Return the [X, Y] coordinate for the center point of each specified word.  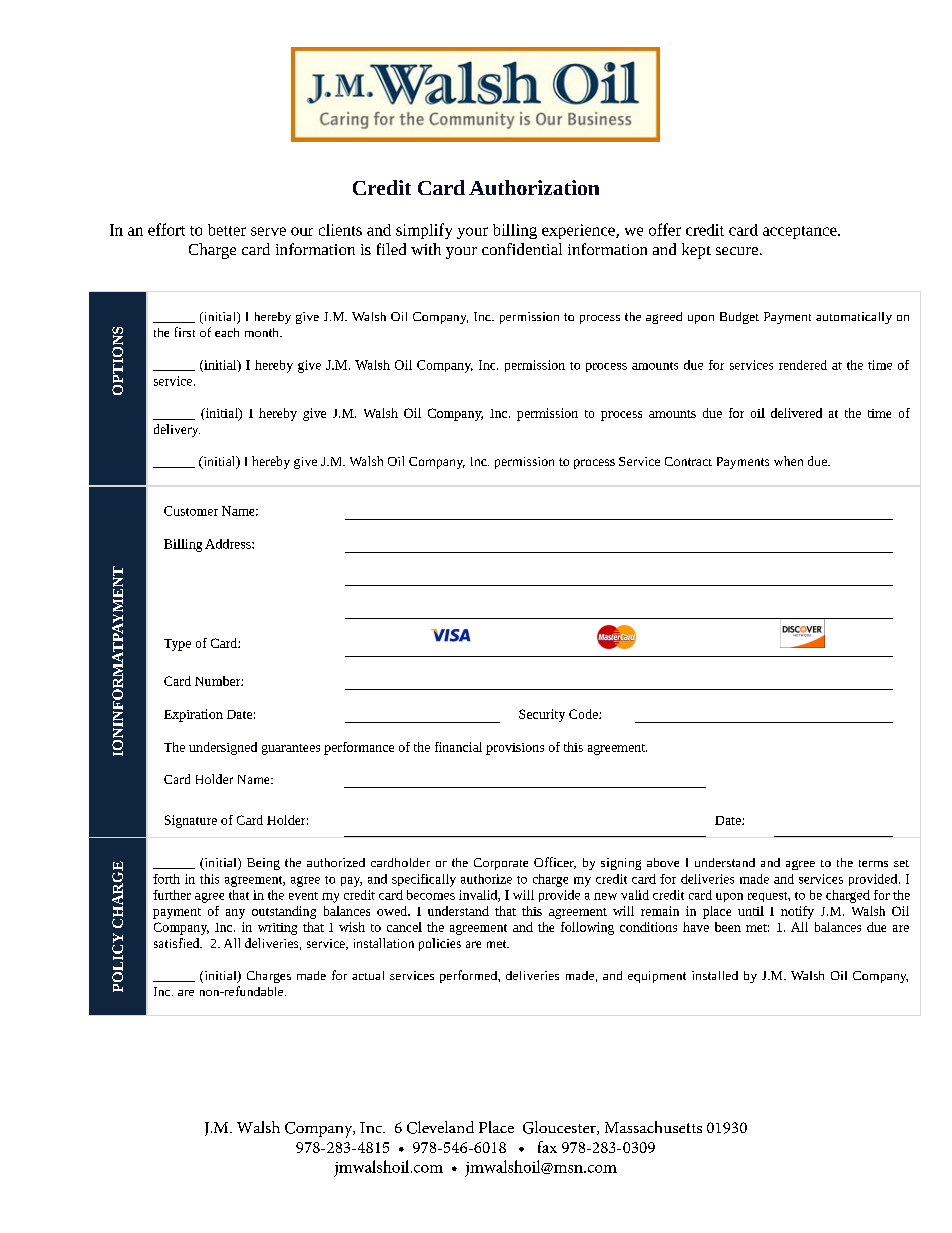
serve [268, 231]
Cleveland [440, 1127]
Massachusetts [653, 1127]
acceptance [801, 232]
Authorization [534, 187]
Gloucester [560, 1128]
